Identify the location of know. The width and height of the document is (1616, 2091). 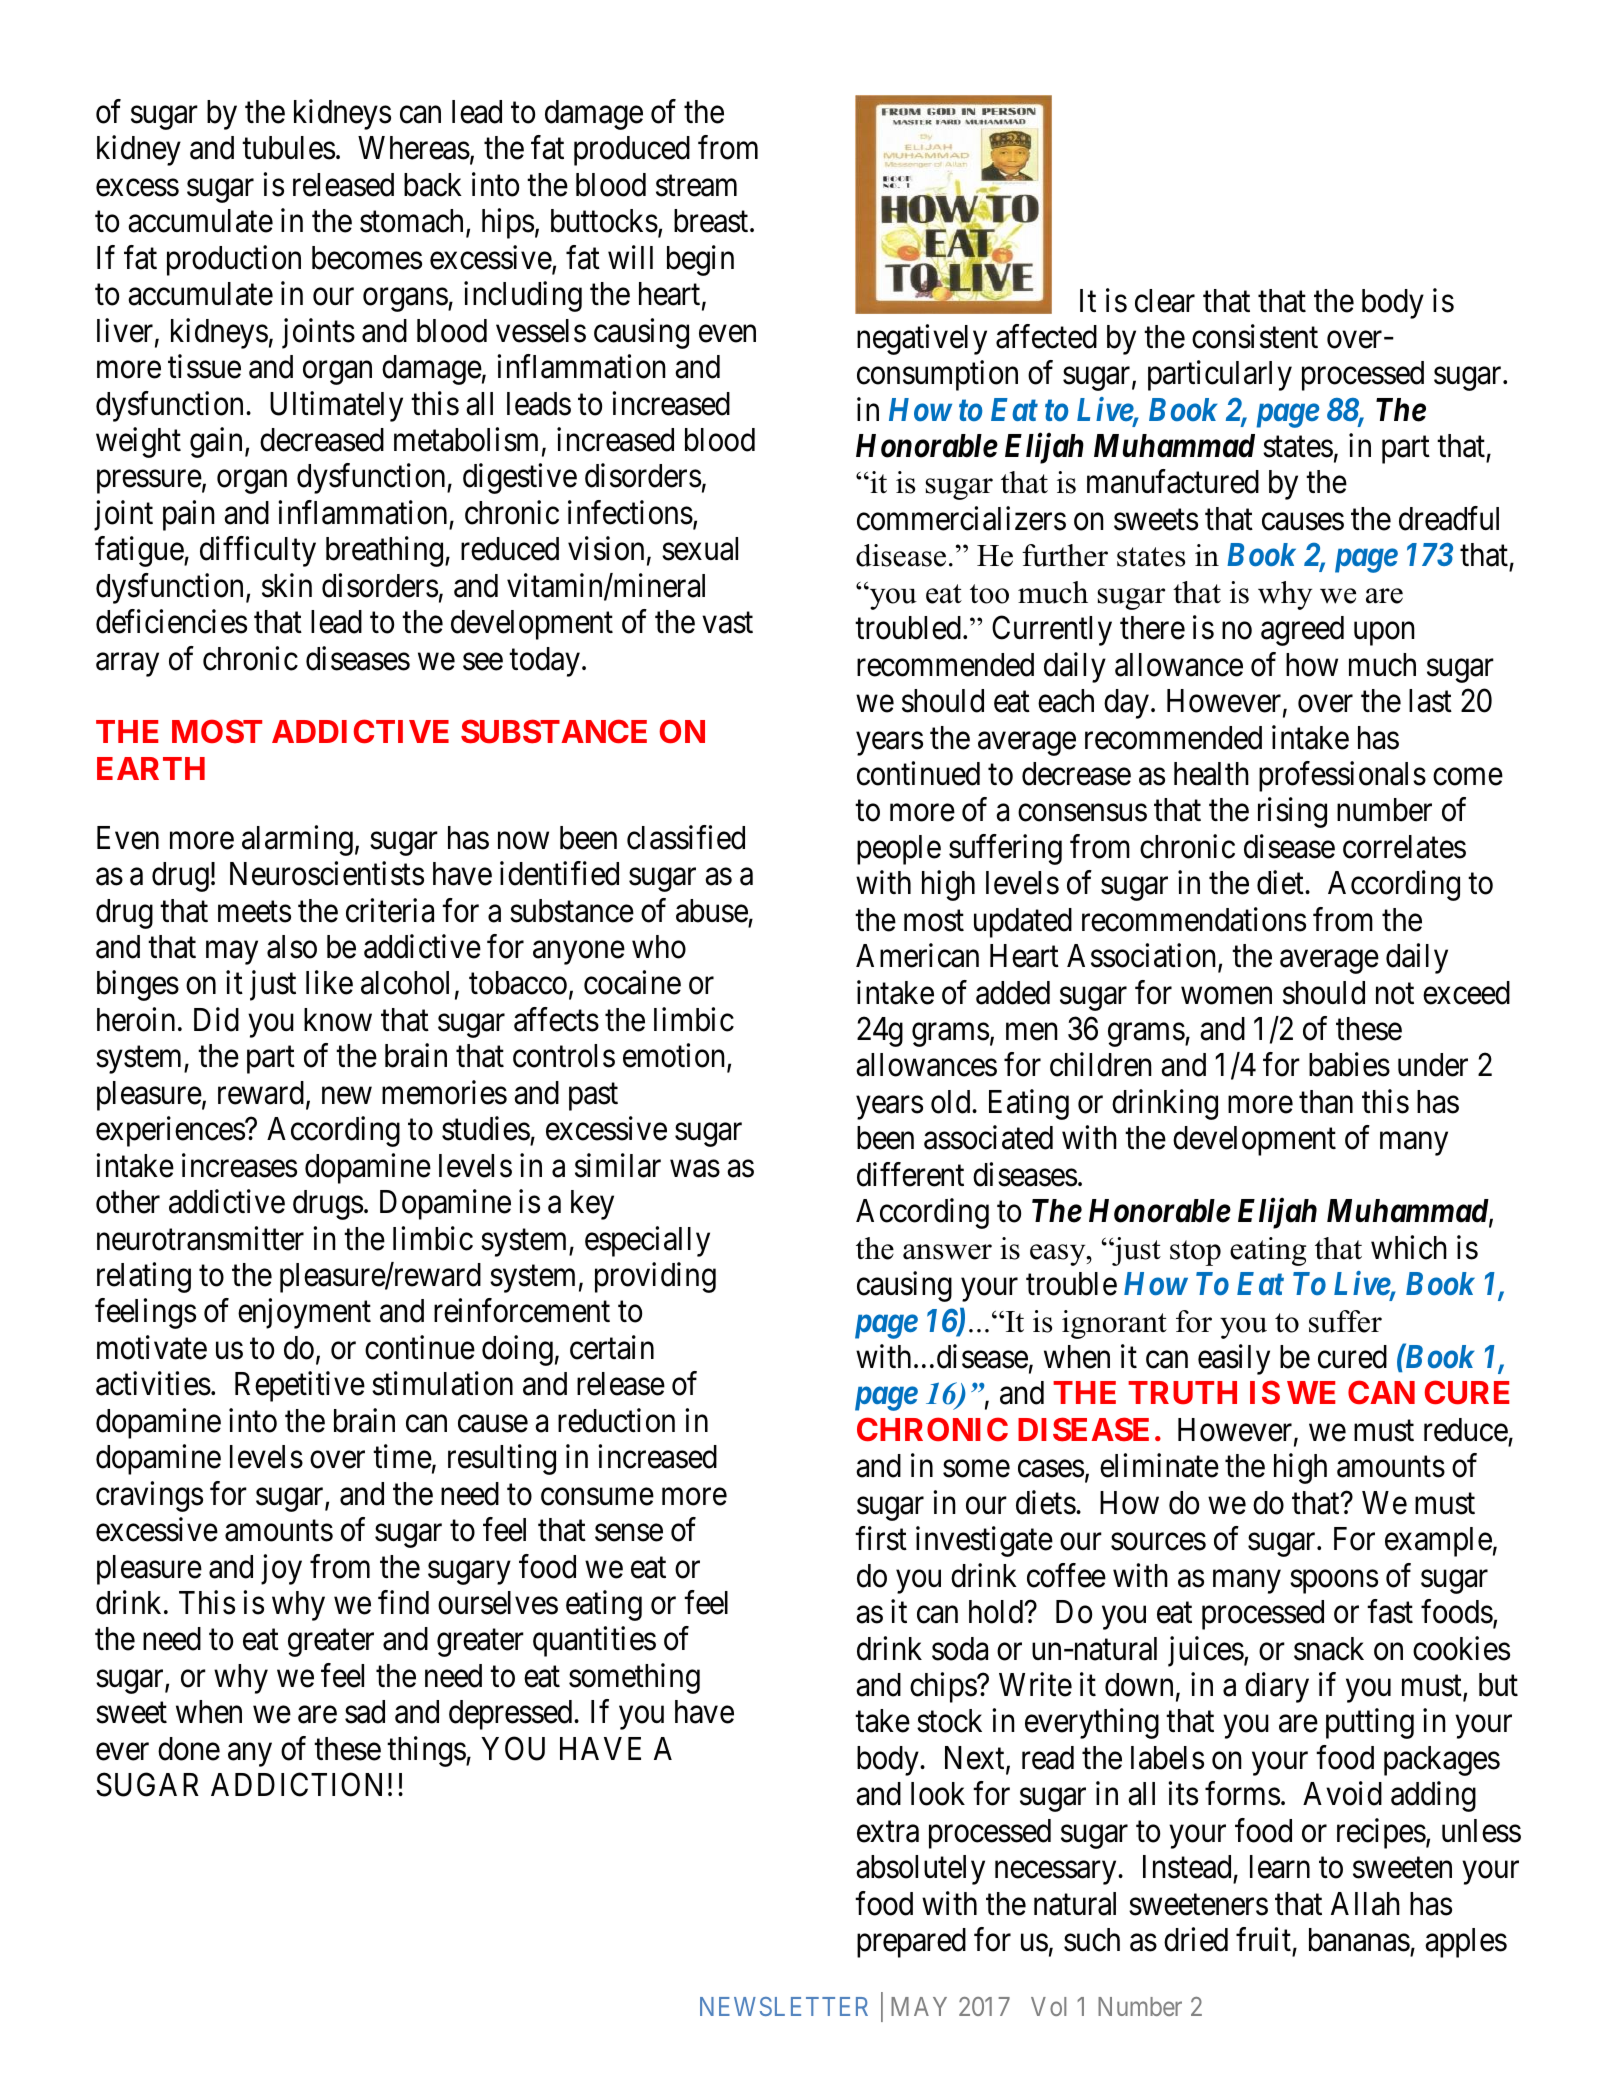
(338, 1020).
